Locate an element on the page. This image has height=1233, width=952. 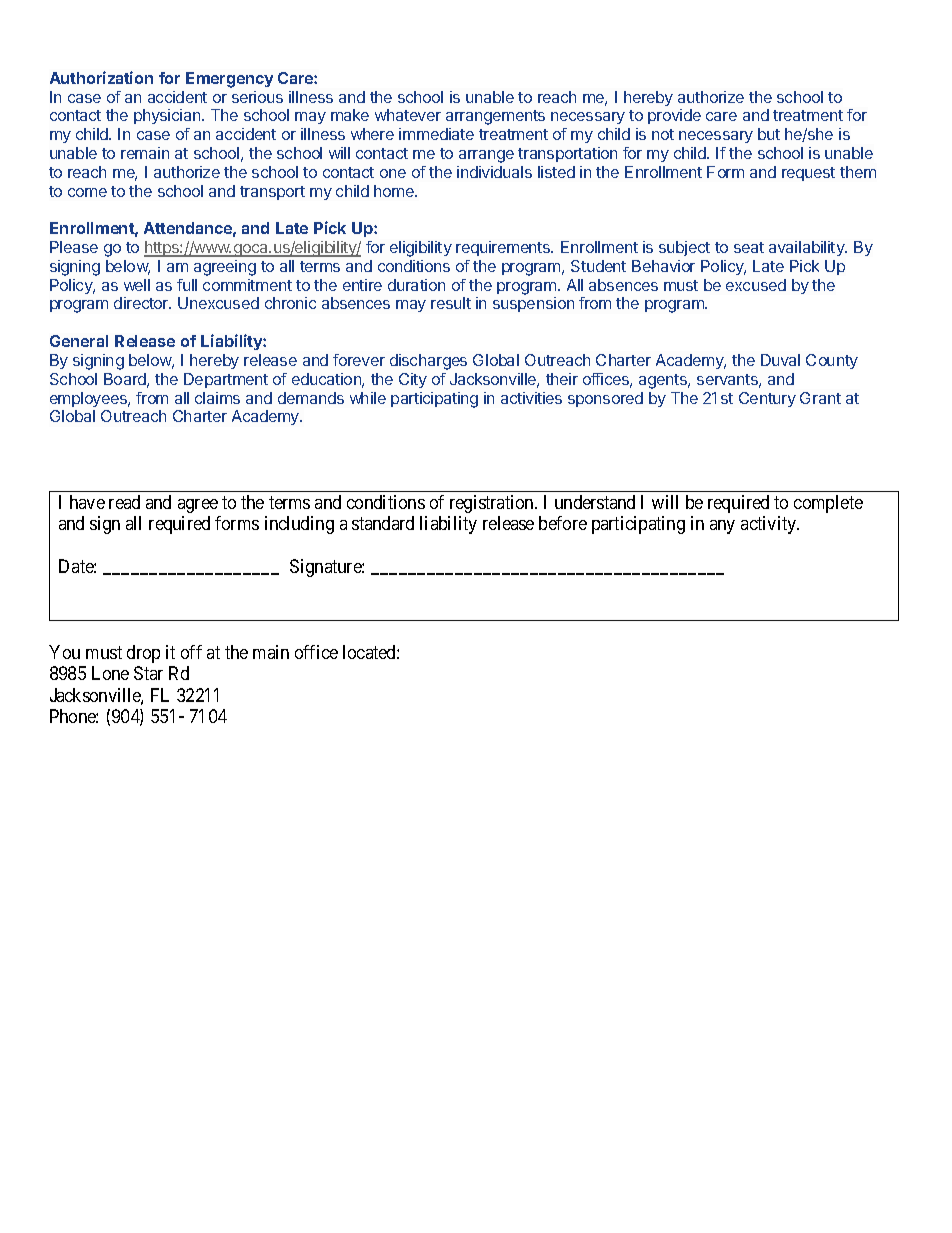
Duval is located at coordinates (780, 360).
